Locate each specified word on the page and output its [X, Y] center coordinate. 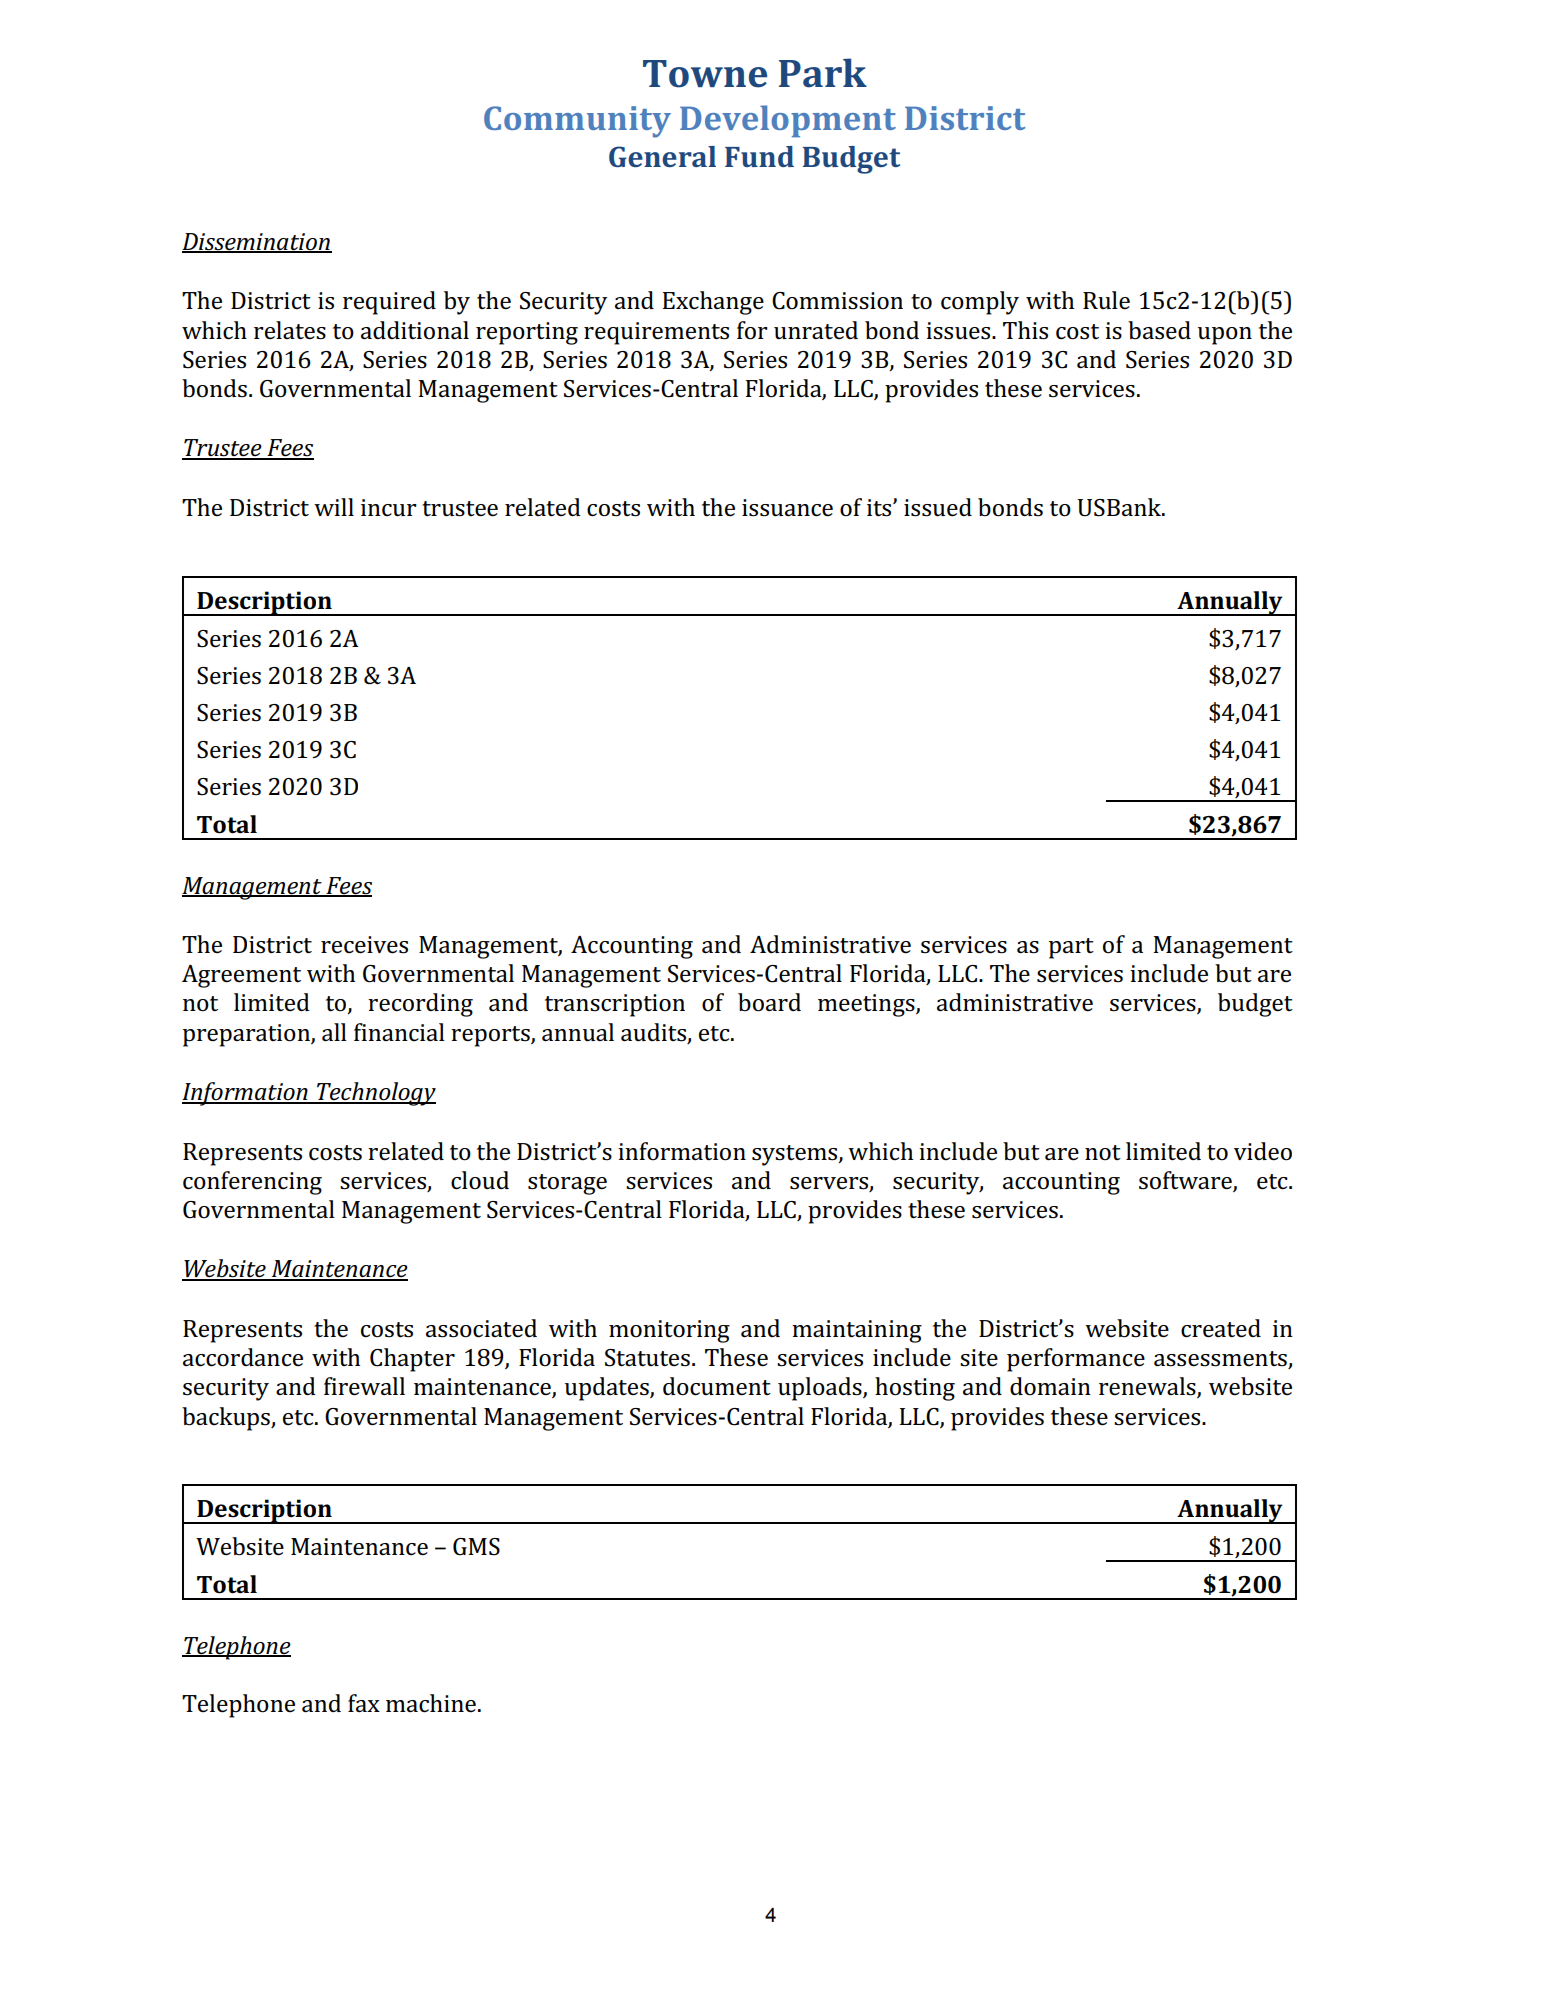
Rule [1106, 300]
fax [364, 1703]
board [769, 1002]
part [1071, 948]
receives [364, 945]
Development [788, 121]
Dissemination [257, 242]
